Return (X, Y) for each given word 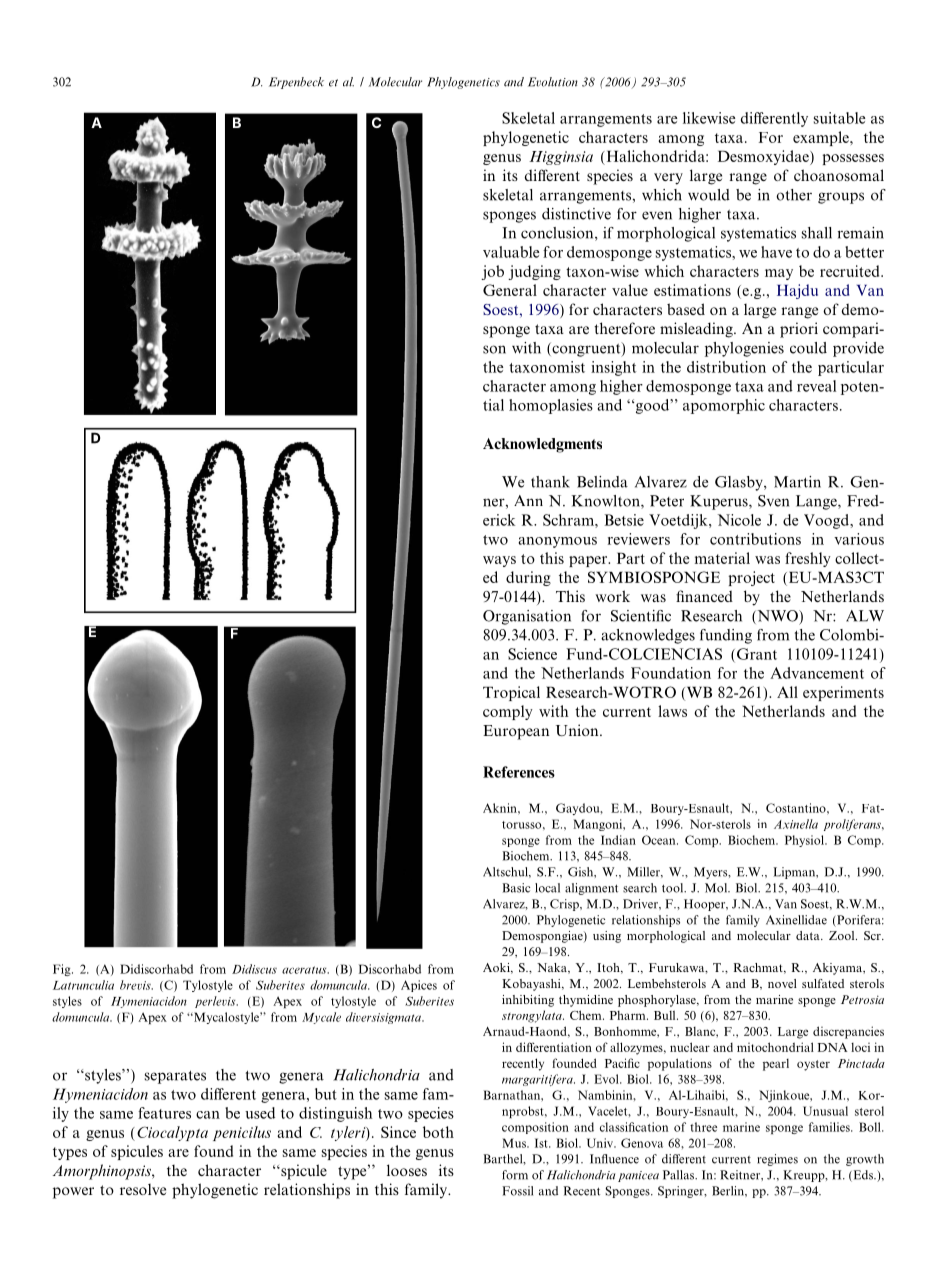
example (822, 138)
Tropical (511, 693)
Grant (757, 654)
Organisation (527, 617)
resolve (143, 1189)
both (438, 1132)
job (492, 272)
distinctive (576, 214)
